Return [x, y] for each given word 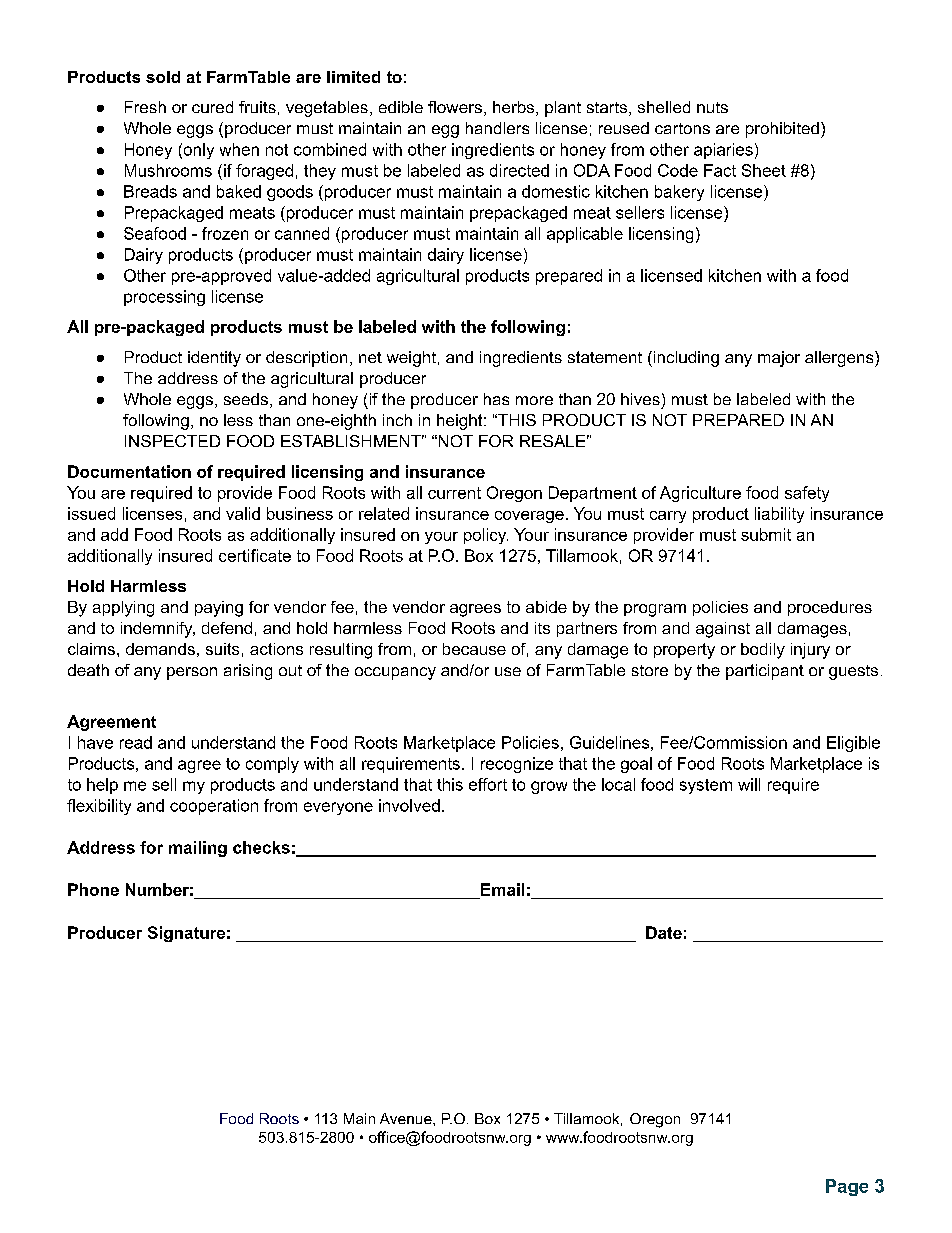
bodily [763, 651]
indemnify [158, 630]
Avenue [407, 1118]
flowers [455, 107]
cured [212, 107]
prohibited [782, 130]
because [474, 649]
